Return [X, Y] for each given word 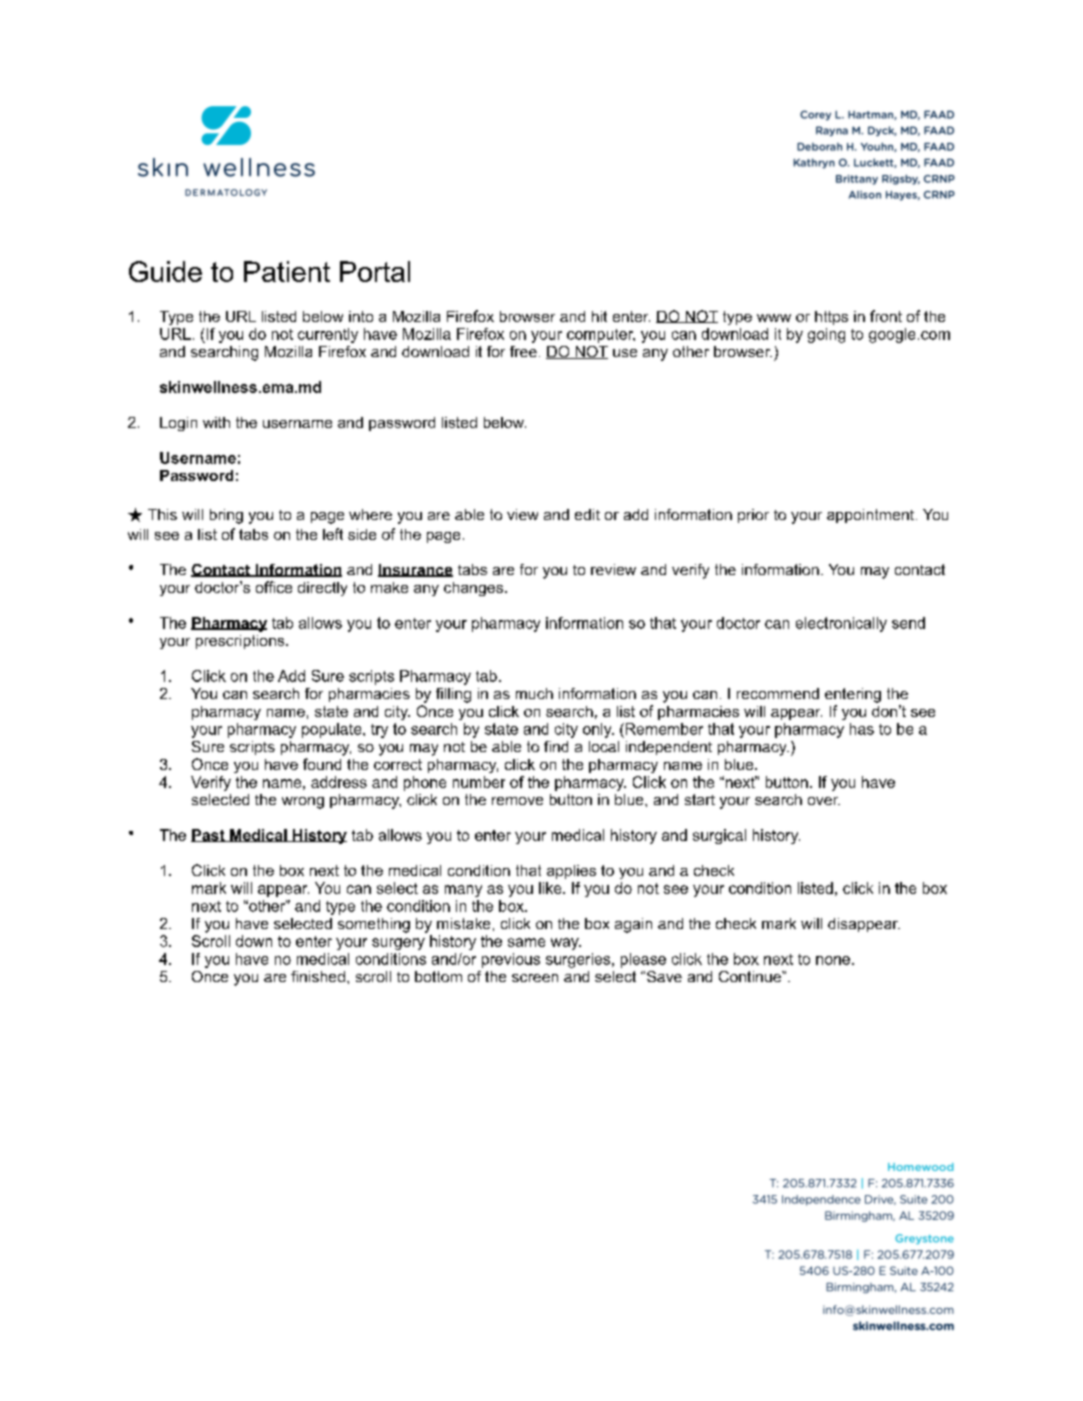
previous [511, 960]
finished [318, 976]
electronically [841, 624]
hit [599, 316]
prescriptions [241, 642]
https [831, 318]
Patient [287, 271]
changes [473, 589]
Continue [751, 976]
